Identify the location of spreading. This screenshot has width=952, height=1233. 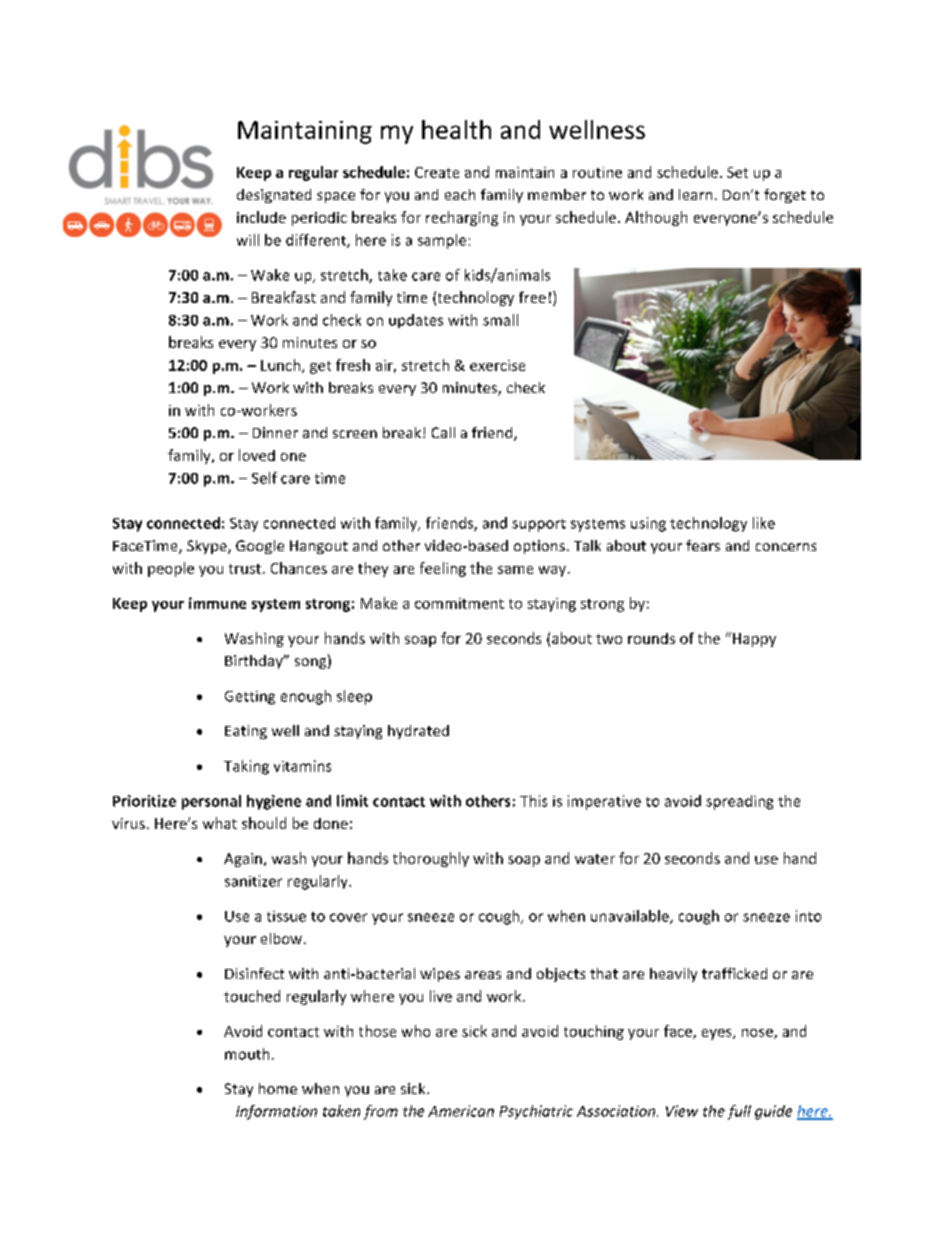
(739, 802).
